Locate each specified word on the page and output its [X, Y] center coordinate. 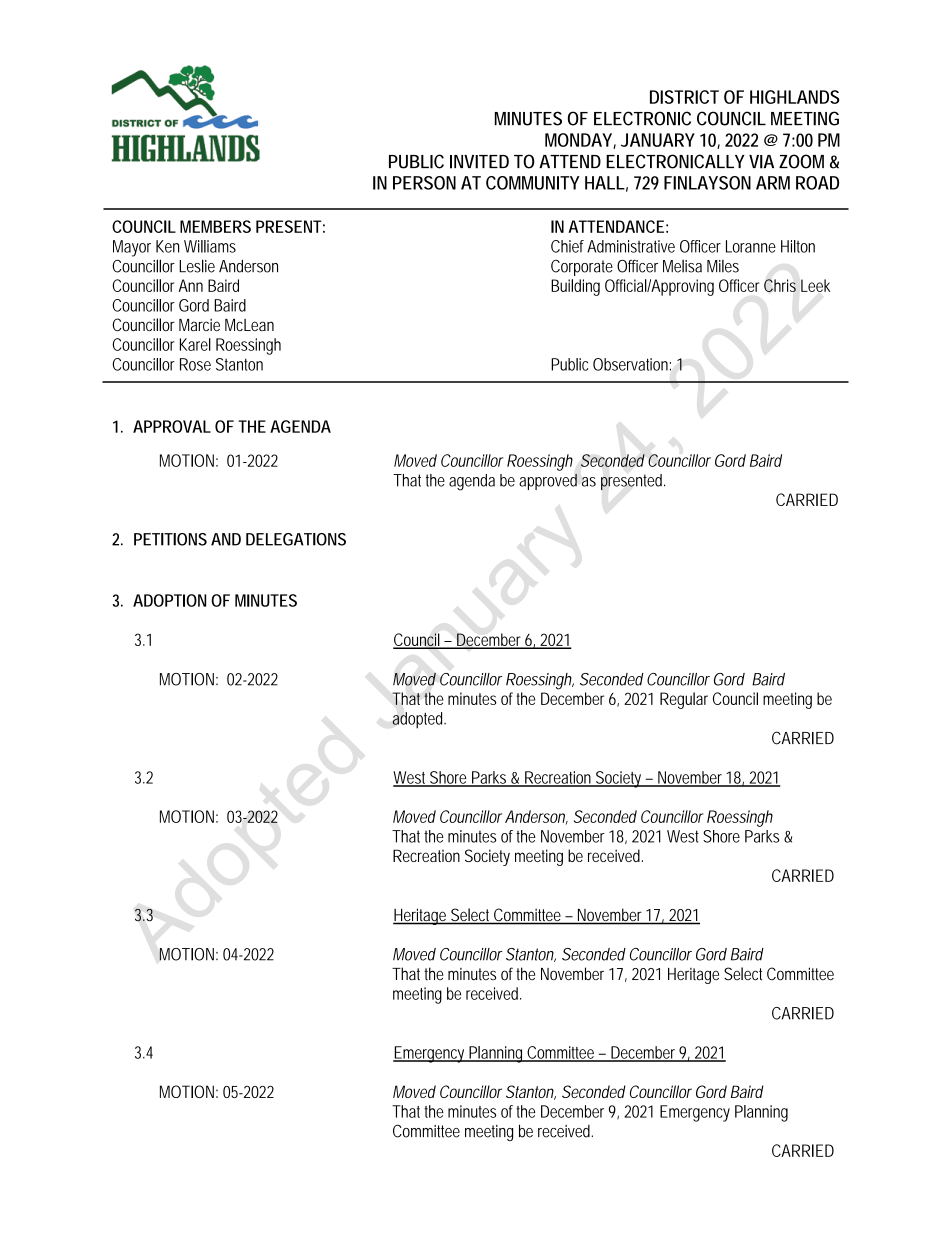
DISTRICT [684, 97]
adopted [417, 720]
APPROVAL [172, 426]
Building [575, 287]
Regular [684, 700]
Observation [630, 364]
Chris [780, 285]
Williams [210, 246]
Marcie [199, 324]
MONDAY [578, 140]
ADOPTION [169, 600]
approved [548, 482]
